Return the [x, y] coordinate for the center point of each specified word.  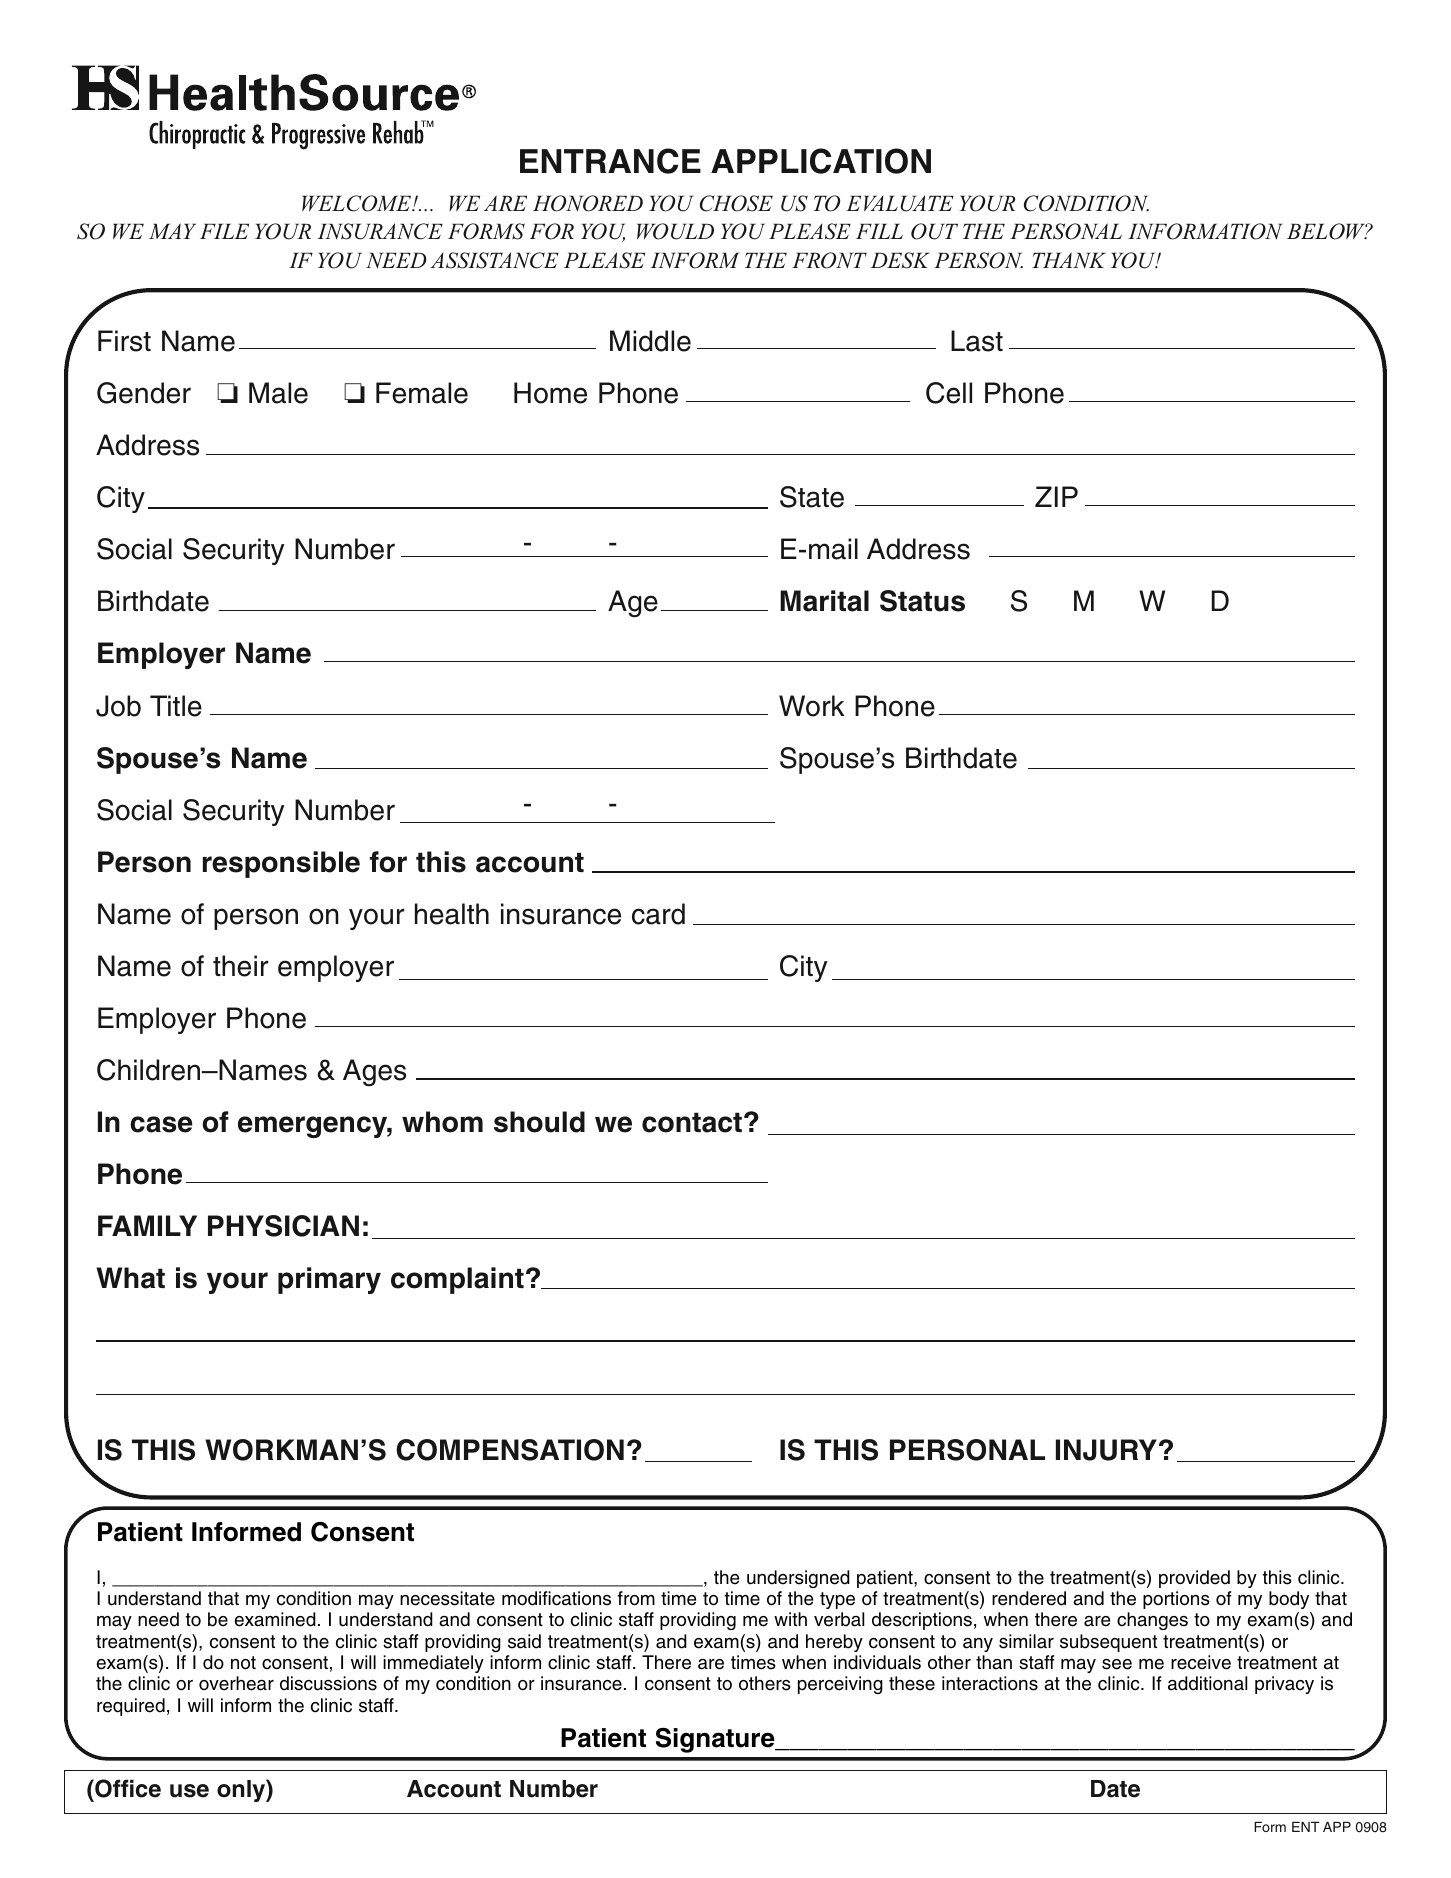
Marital [824, 601]
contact [692, 1122]
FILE [224, 231]
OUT [934, 231]
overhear [236, 1683]
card [658, 914]
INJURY [1108, 1450]
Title [176, 706]
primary [329, 1280]
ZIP [1056, 496]
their [240, 966]
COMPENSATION [510, 1450]
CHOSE [736, 203]
